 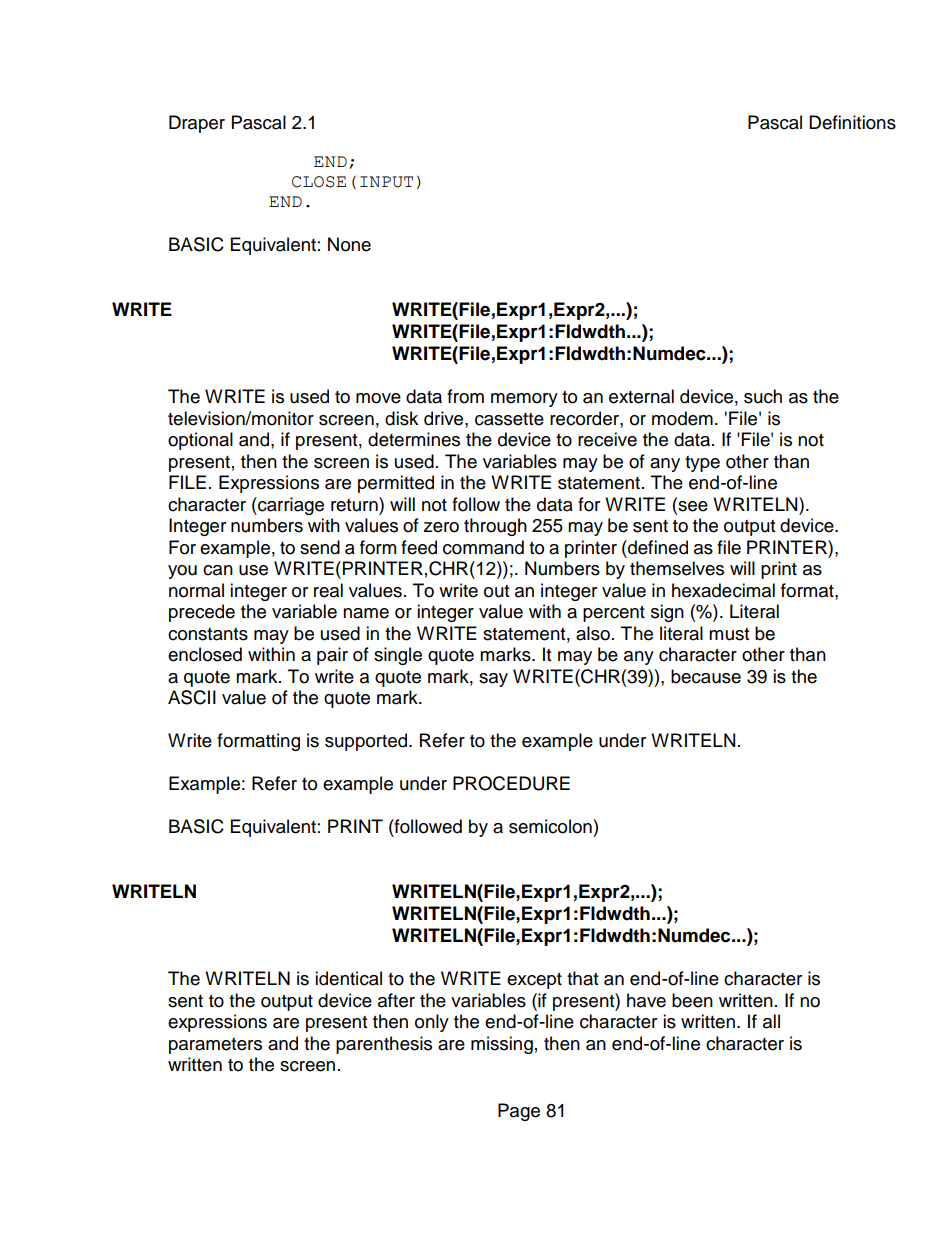 What do you see at coordinates (208, 634) in the page?
I see `constants` at bounding box center [208, 634].
